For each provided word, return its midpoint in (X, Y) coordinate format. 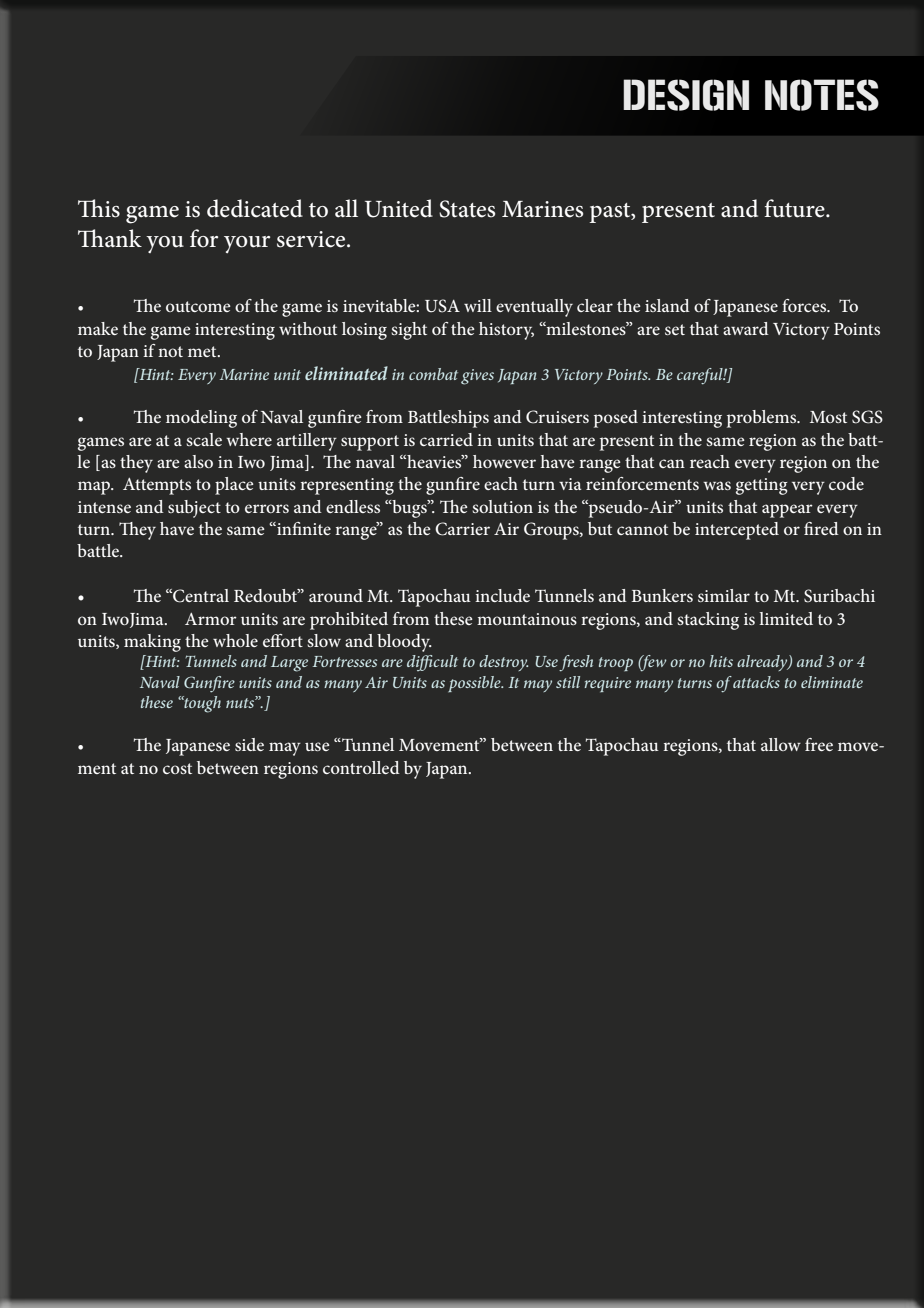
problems (763, 419)
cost (177, 768)
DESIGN (686, 95)
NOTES (822, 95)
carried (446, 439)
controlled (361, 767)
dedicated (255, 208)
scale (204, 439)
